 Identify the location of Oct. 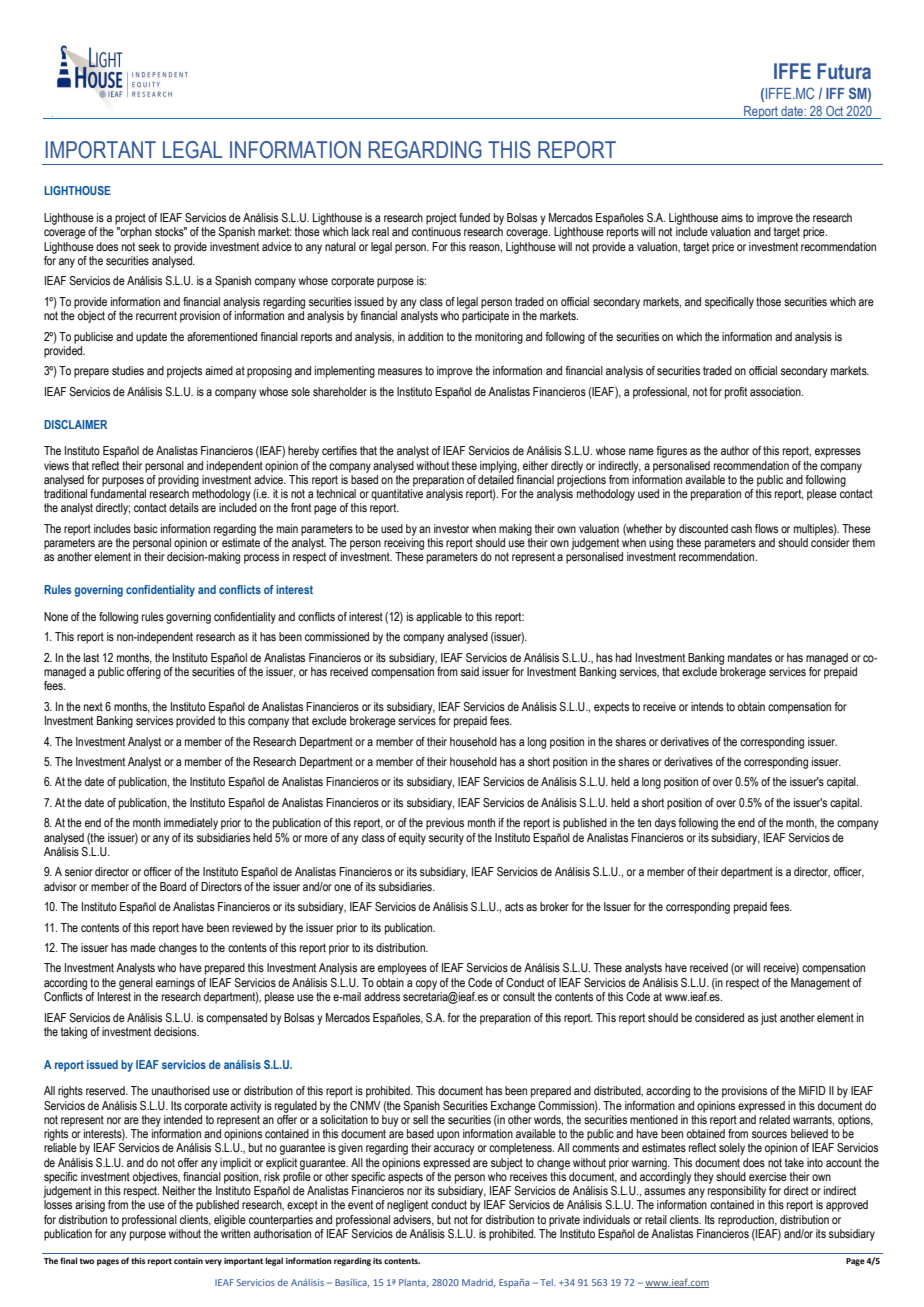
(834, 111).
